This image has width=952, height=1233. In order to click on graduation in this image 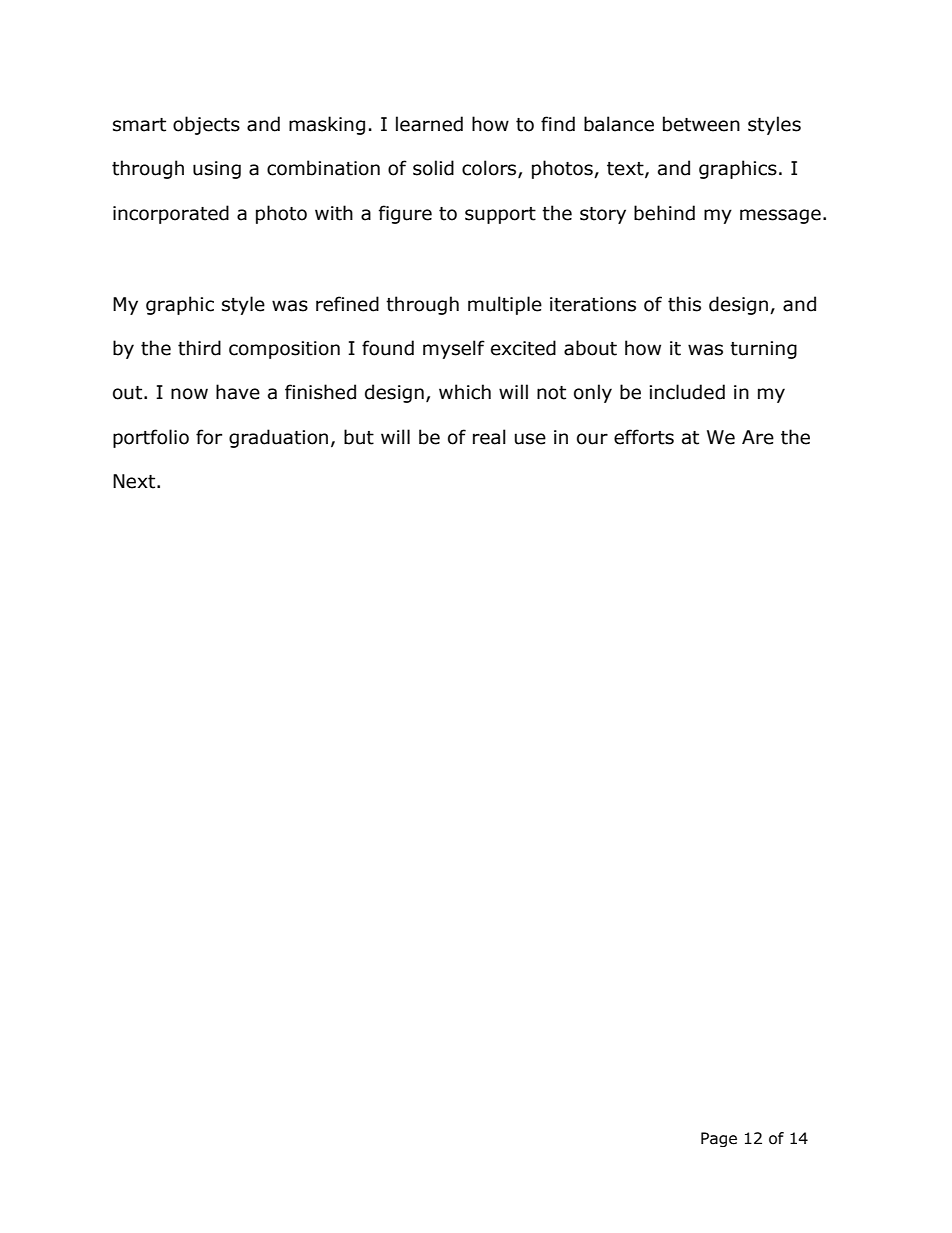, I will do `click(278, 438)`.
